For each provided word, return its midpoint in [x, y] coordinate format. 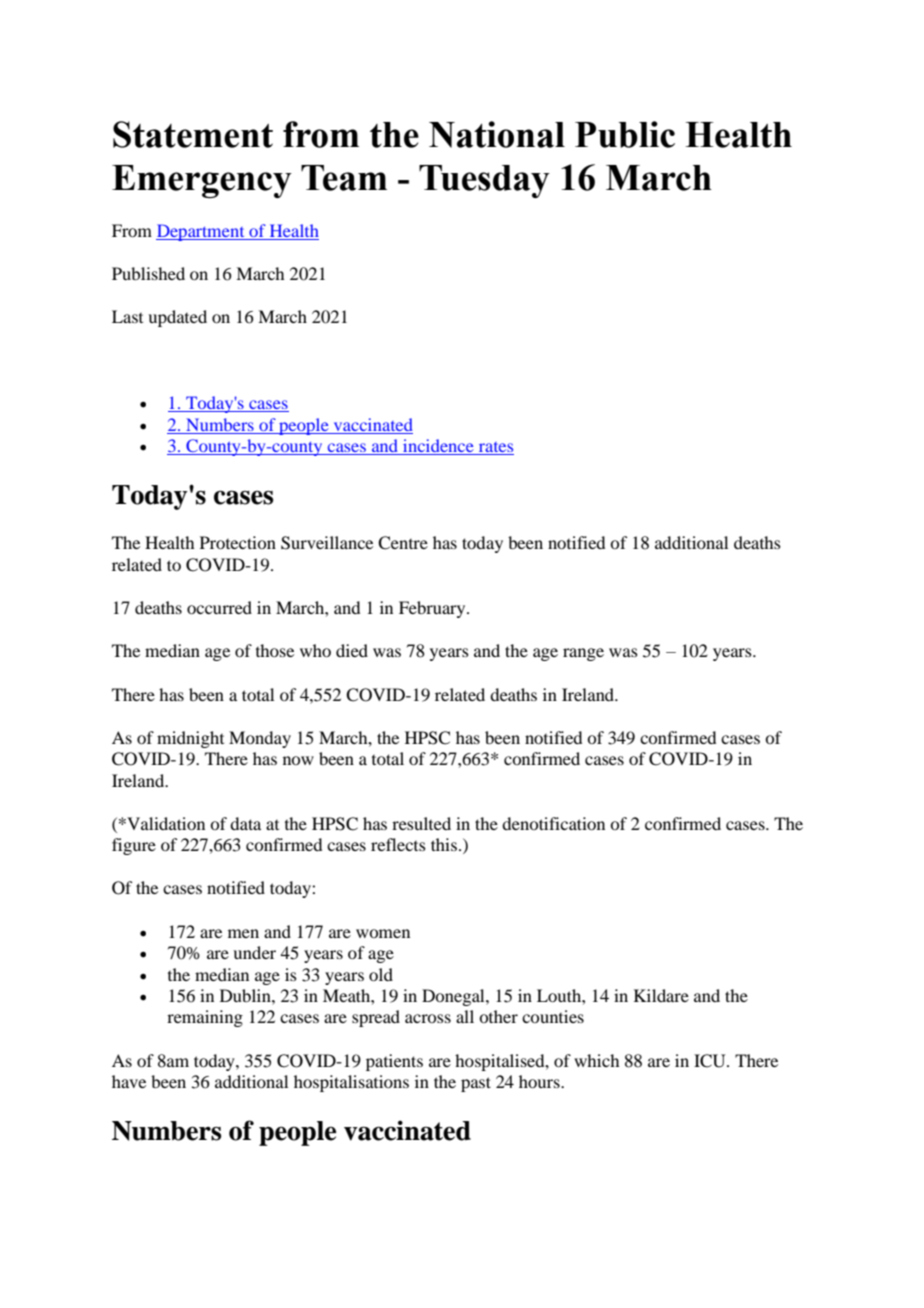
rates [495, 448]
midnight [190, 739]
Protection [238, 542]
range [583, 654]
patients [394, 1062]
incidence [438, 447]
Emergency [202, 181]
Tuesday [484, 181]
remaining [205, 1018]
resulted [421, 823]
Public [625, 134]
